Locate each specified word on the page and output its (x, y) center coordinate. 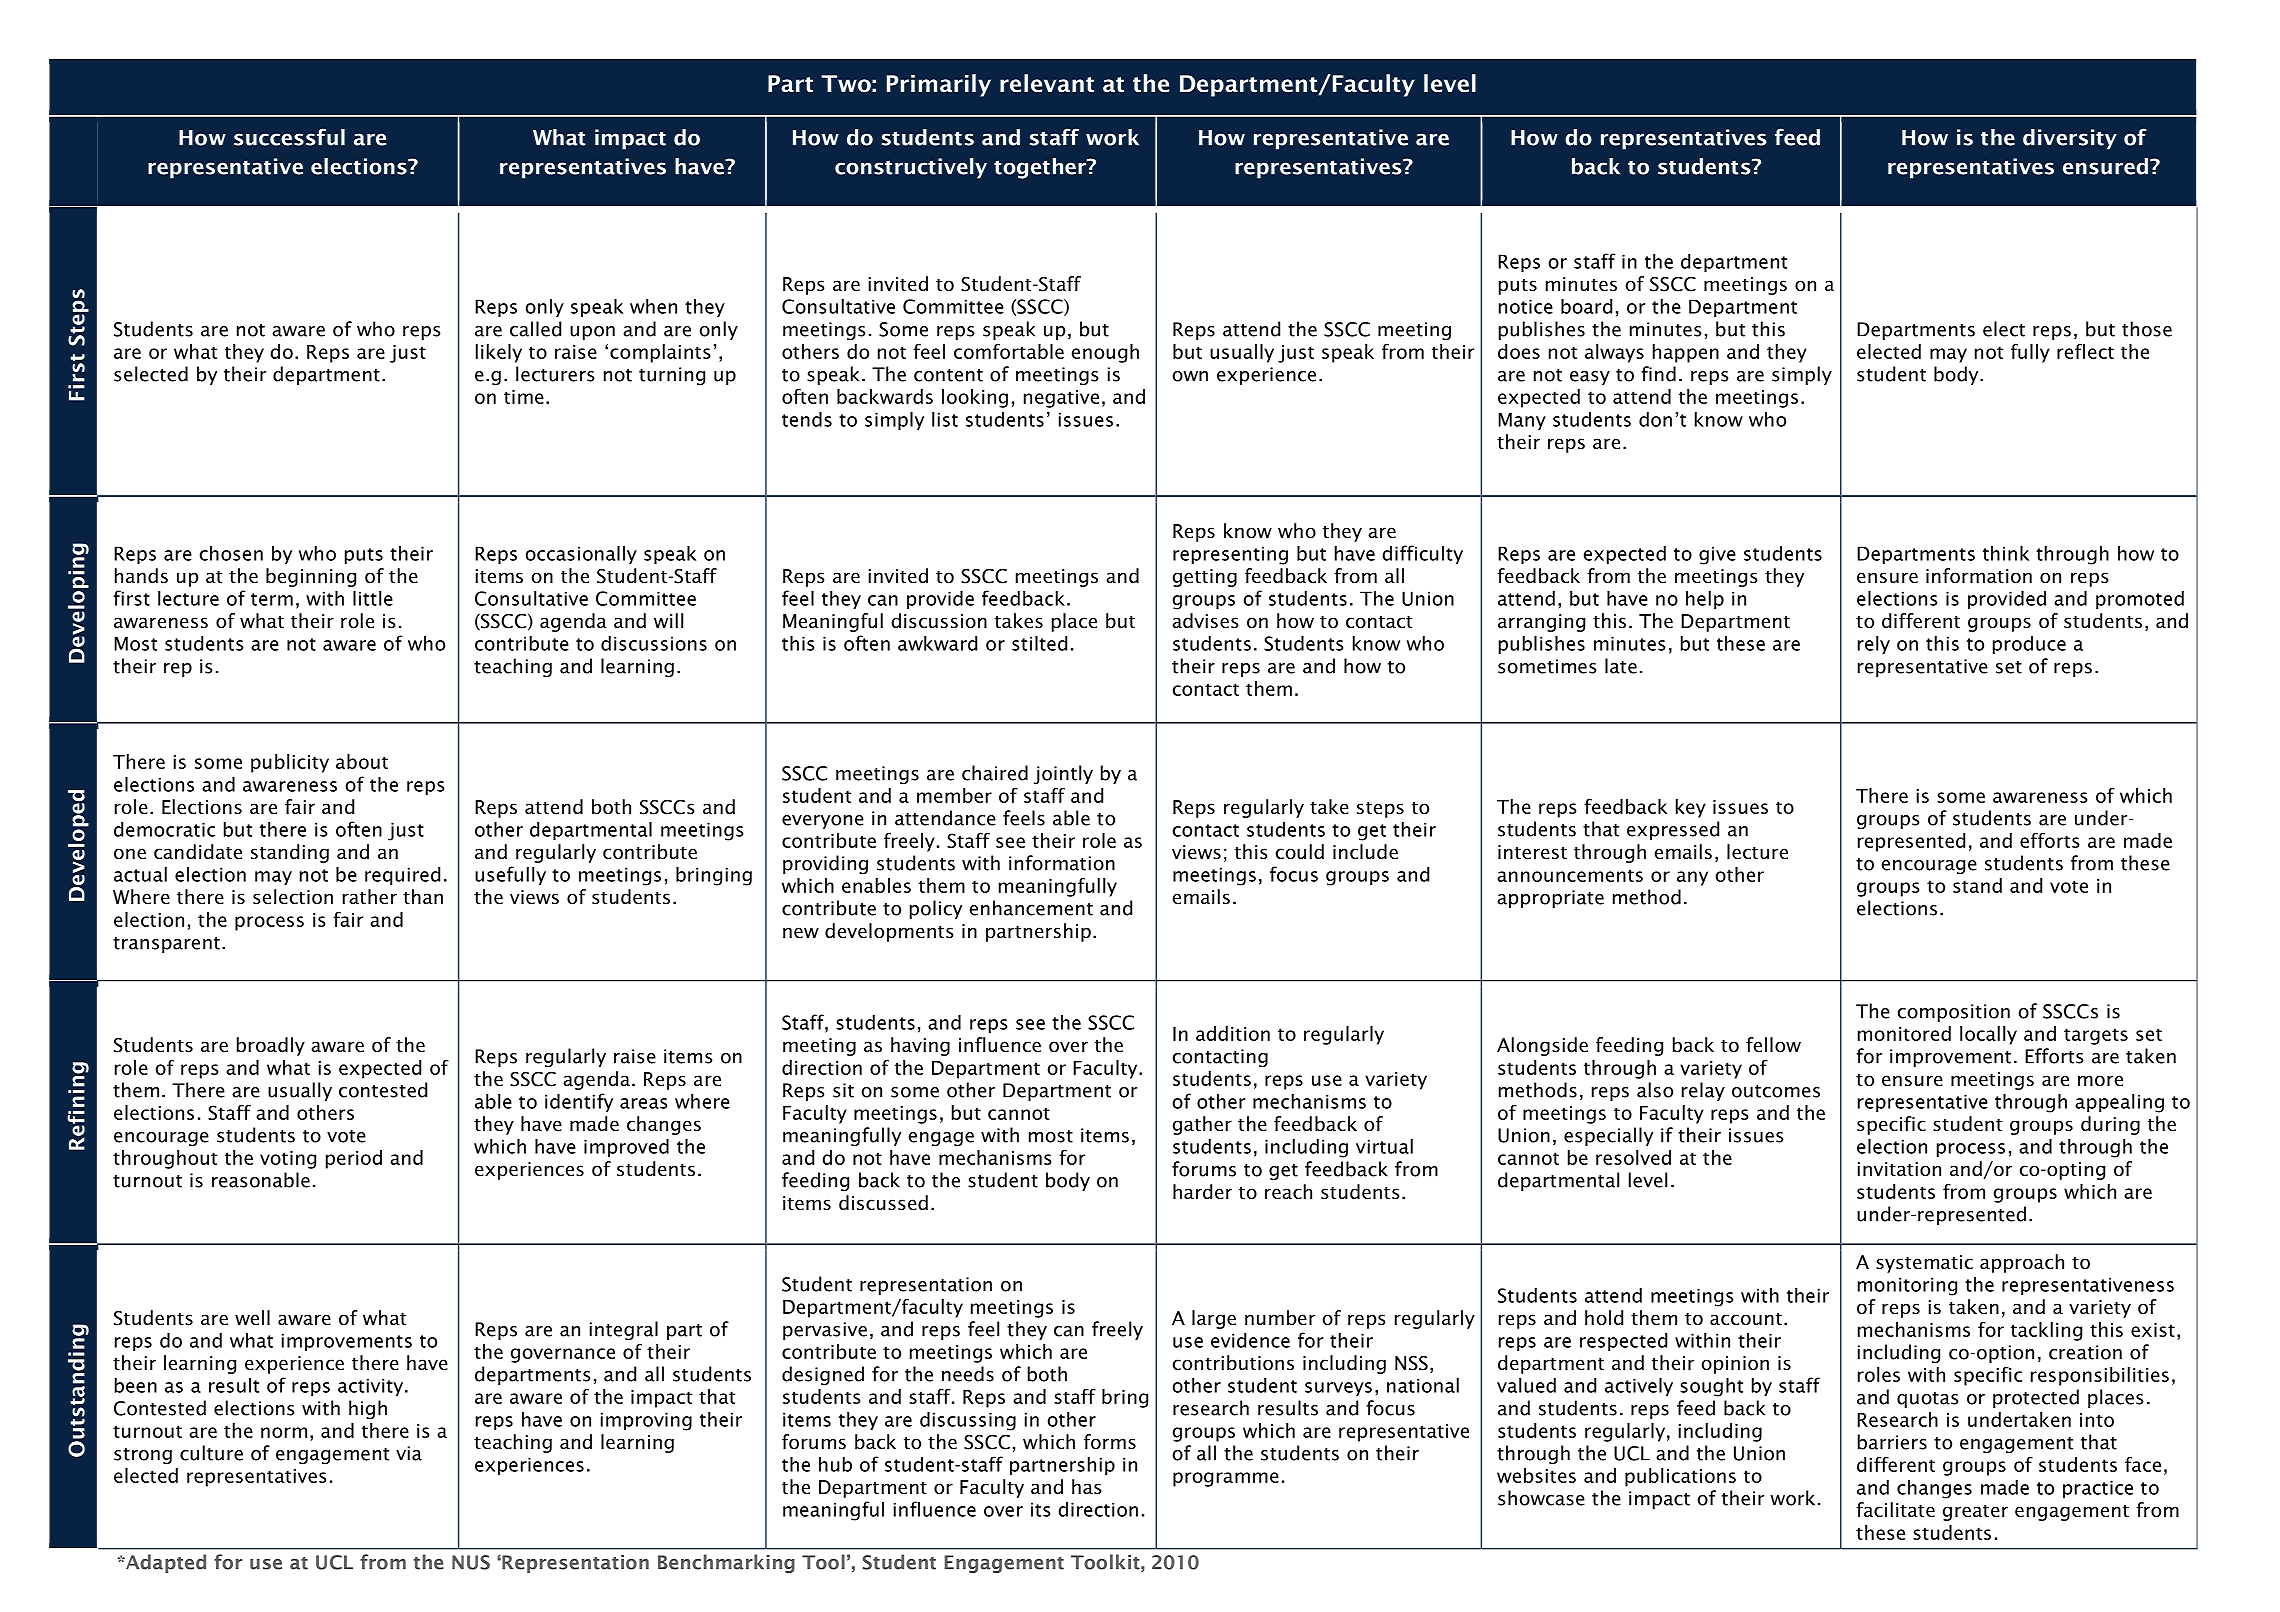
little (373, 598)
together (1041, 168)
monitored (1904, 1033)
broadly (271, 1046)
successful (289, 137)
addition (1233, 1033)
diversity (2070, 139)
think (2006, 553)
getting (1205, 578)
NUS (471, 1562)
